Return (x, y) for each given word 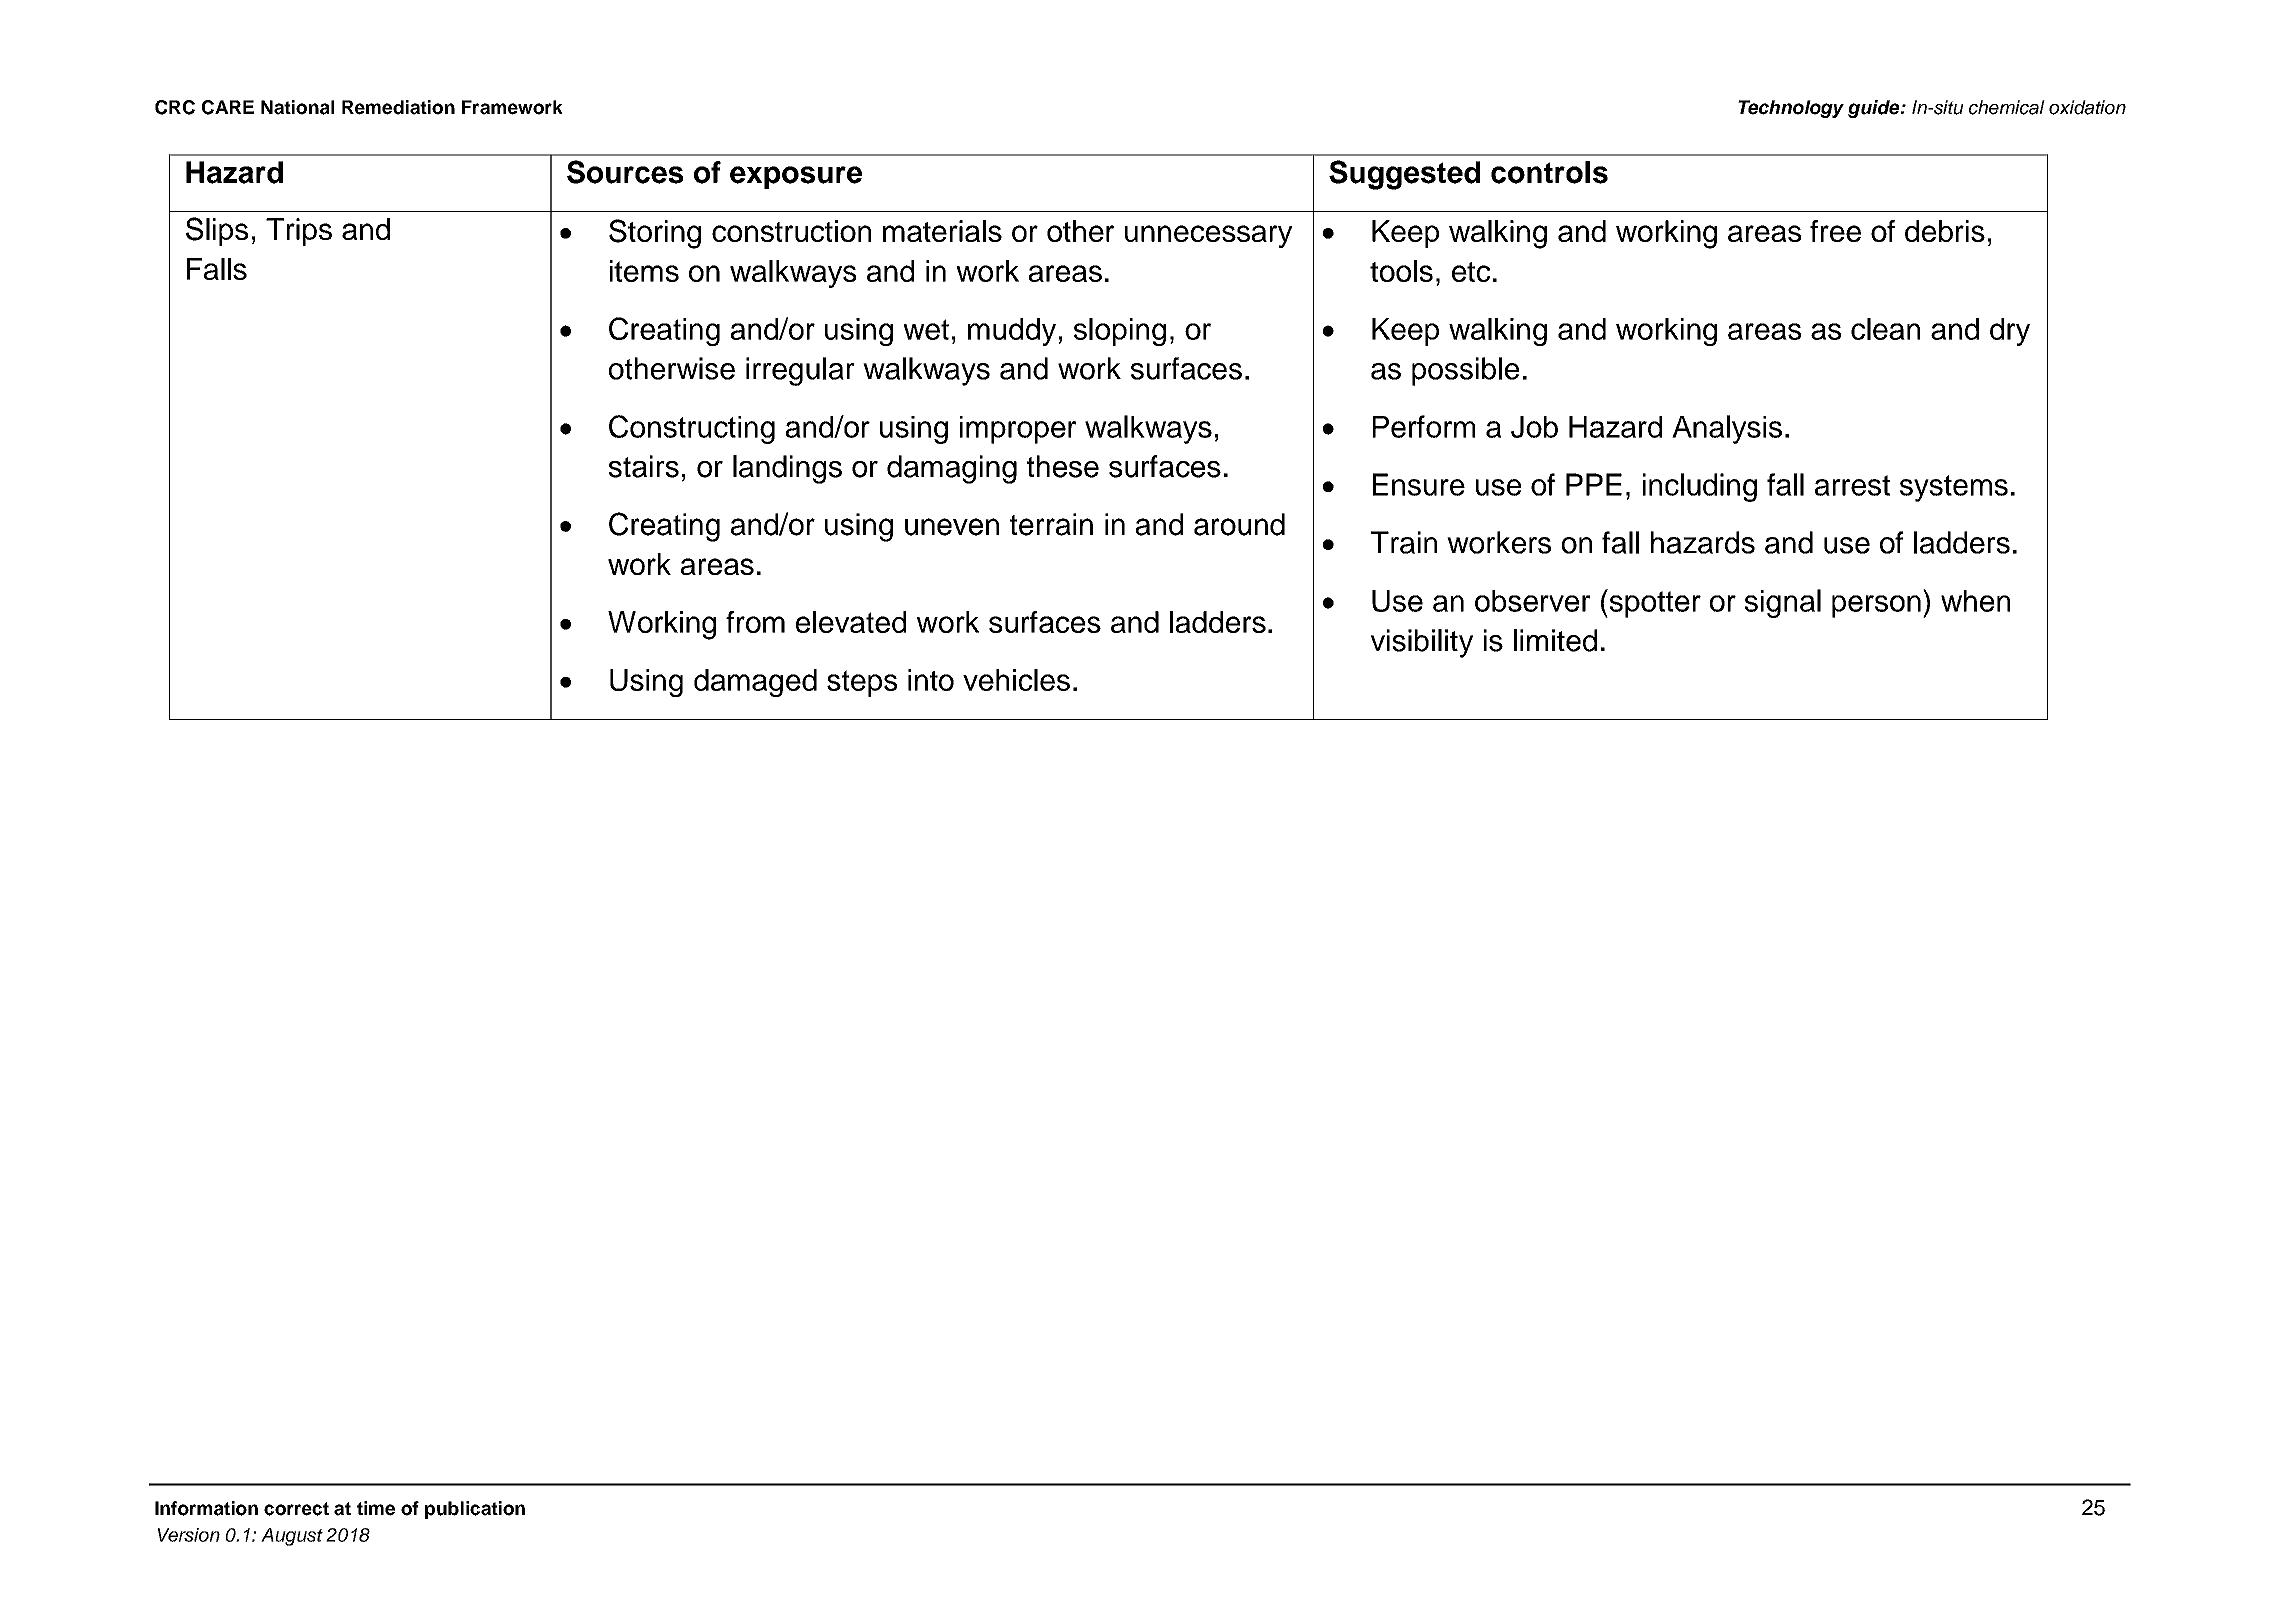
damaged (755, 683)
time (376, 1508)
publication (475, 1510)
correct (296, 1509)
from (755, 622)
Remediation (398, 107)
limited (1555, 640)
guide (1875, 109)
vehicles (1016, 680)
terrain (1051, 524)
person (1876, 606)
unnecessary (1208, 236)
